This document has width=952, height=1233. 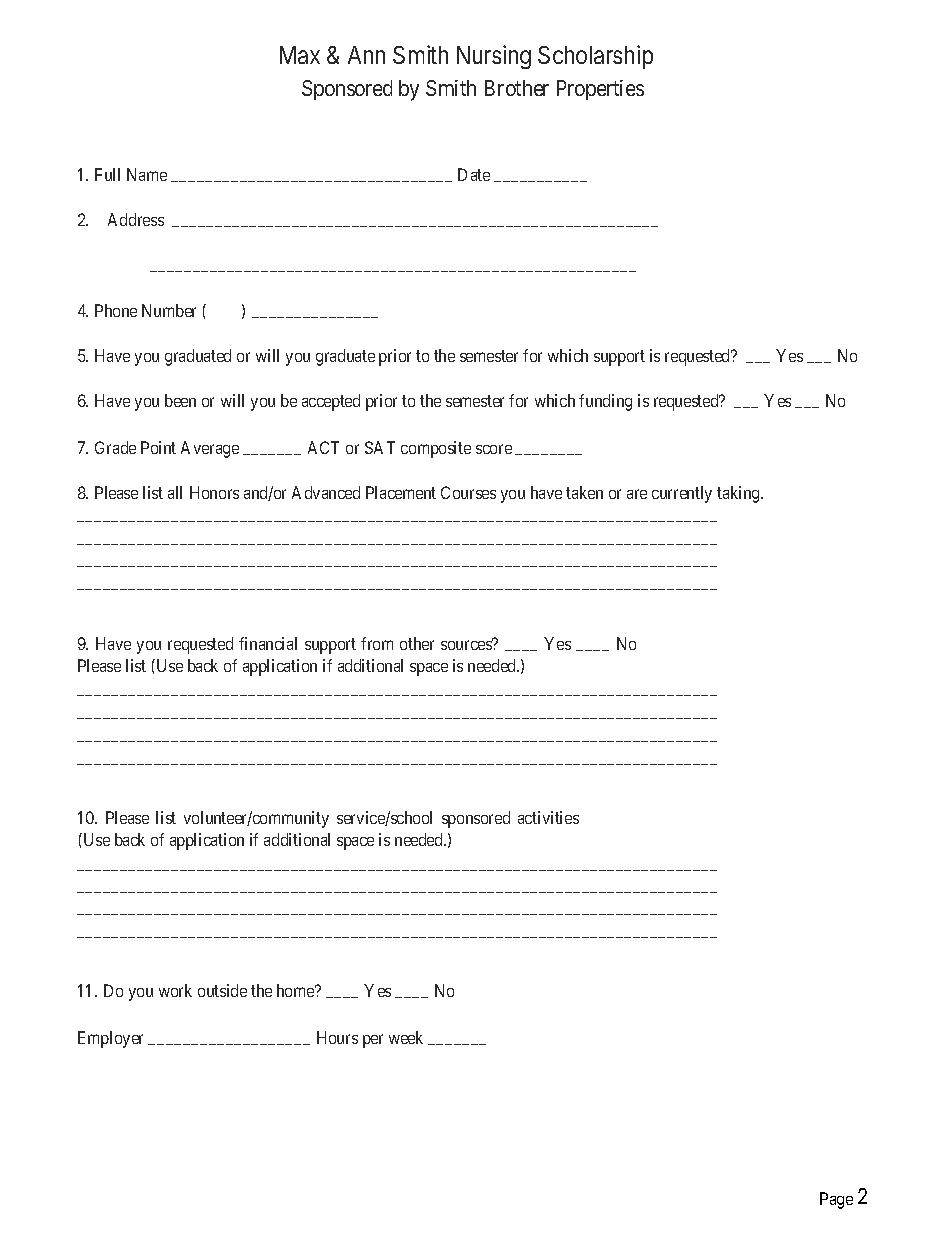 What do you see at coordinates (600, 90) in the document?
I see `Properties` at bounding box center [600, 90].
